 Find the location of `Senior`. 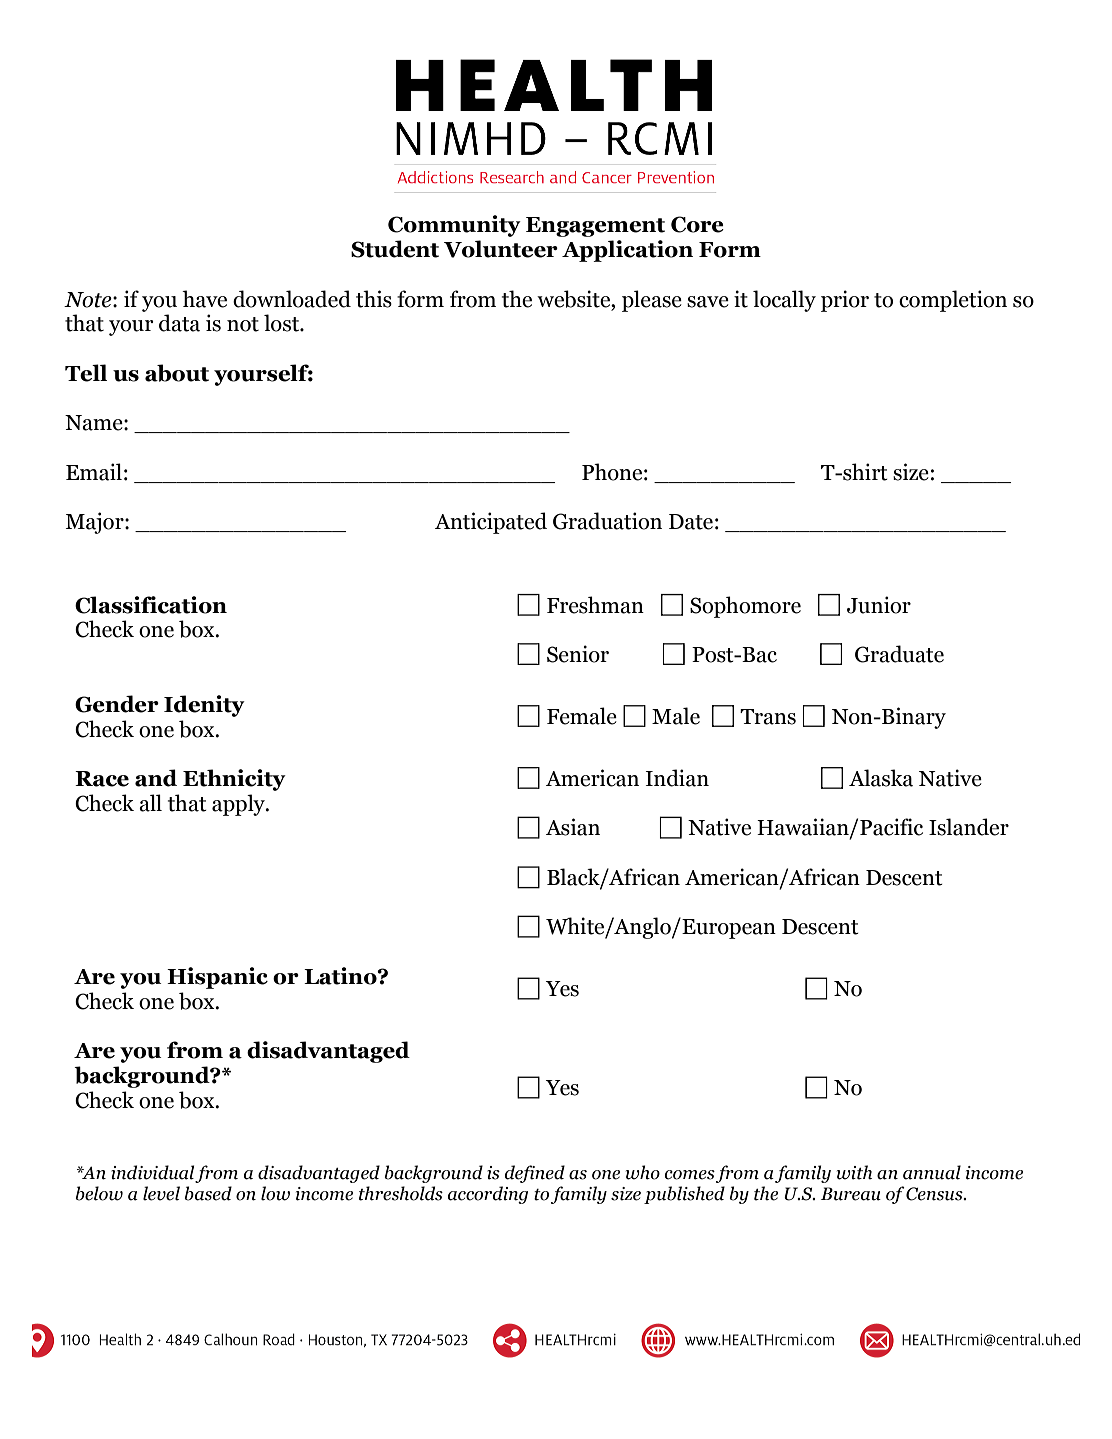

Senior is located at coordinates (578, 654).
